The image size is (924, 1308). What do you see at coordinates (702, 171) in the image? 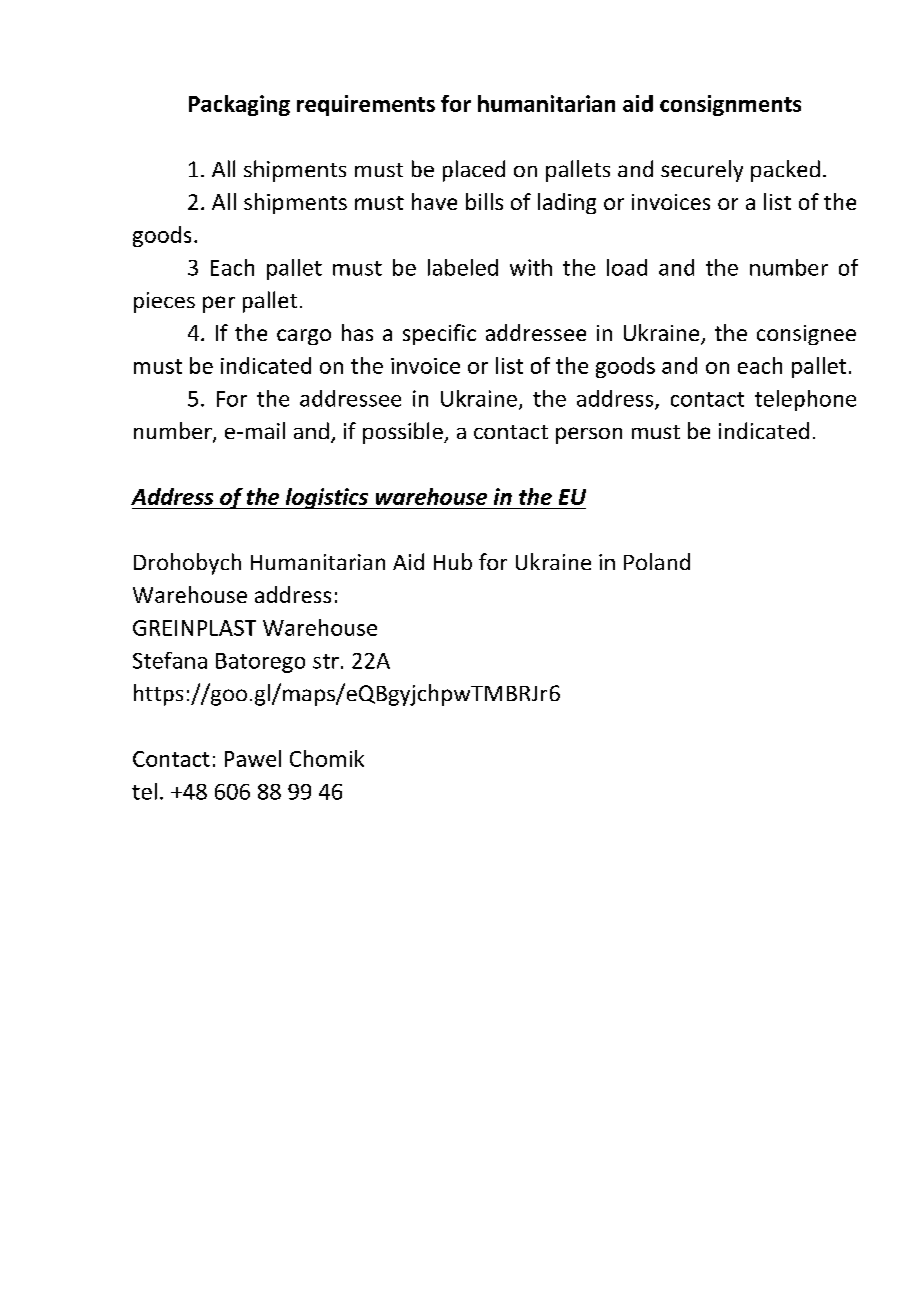
I see `securely` at bounding box center [702, 171].
